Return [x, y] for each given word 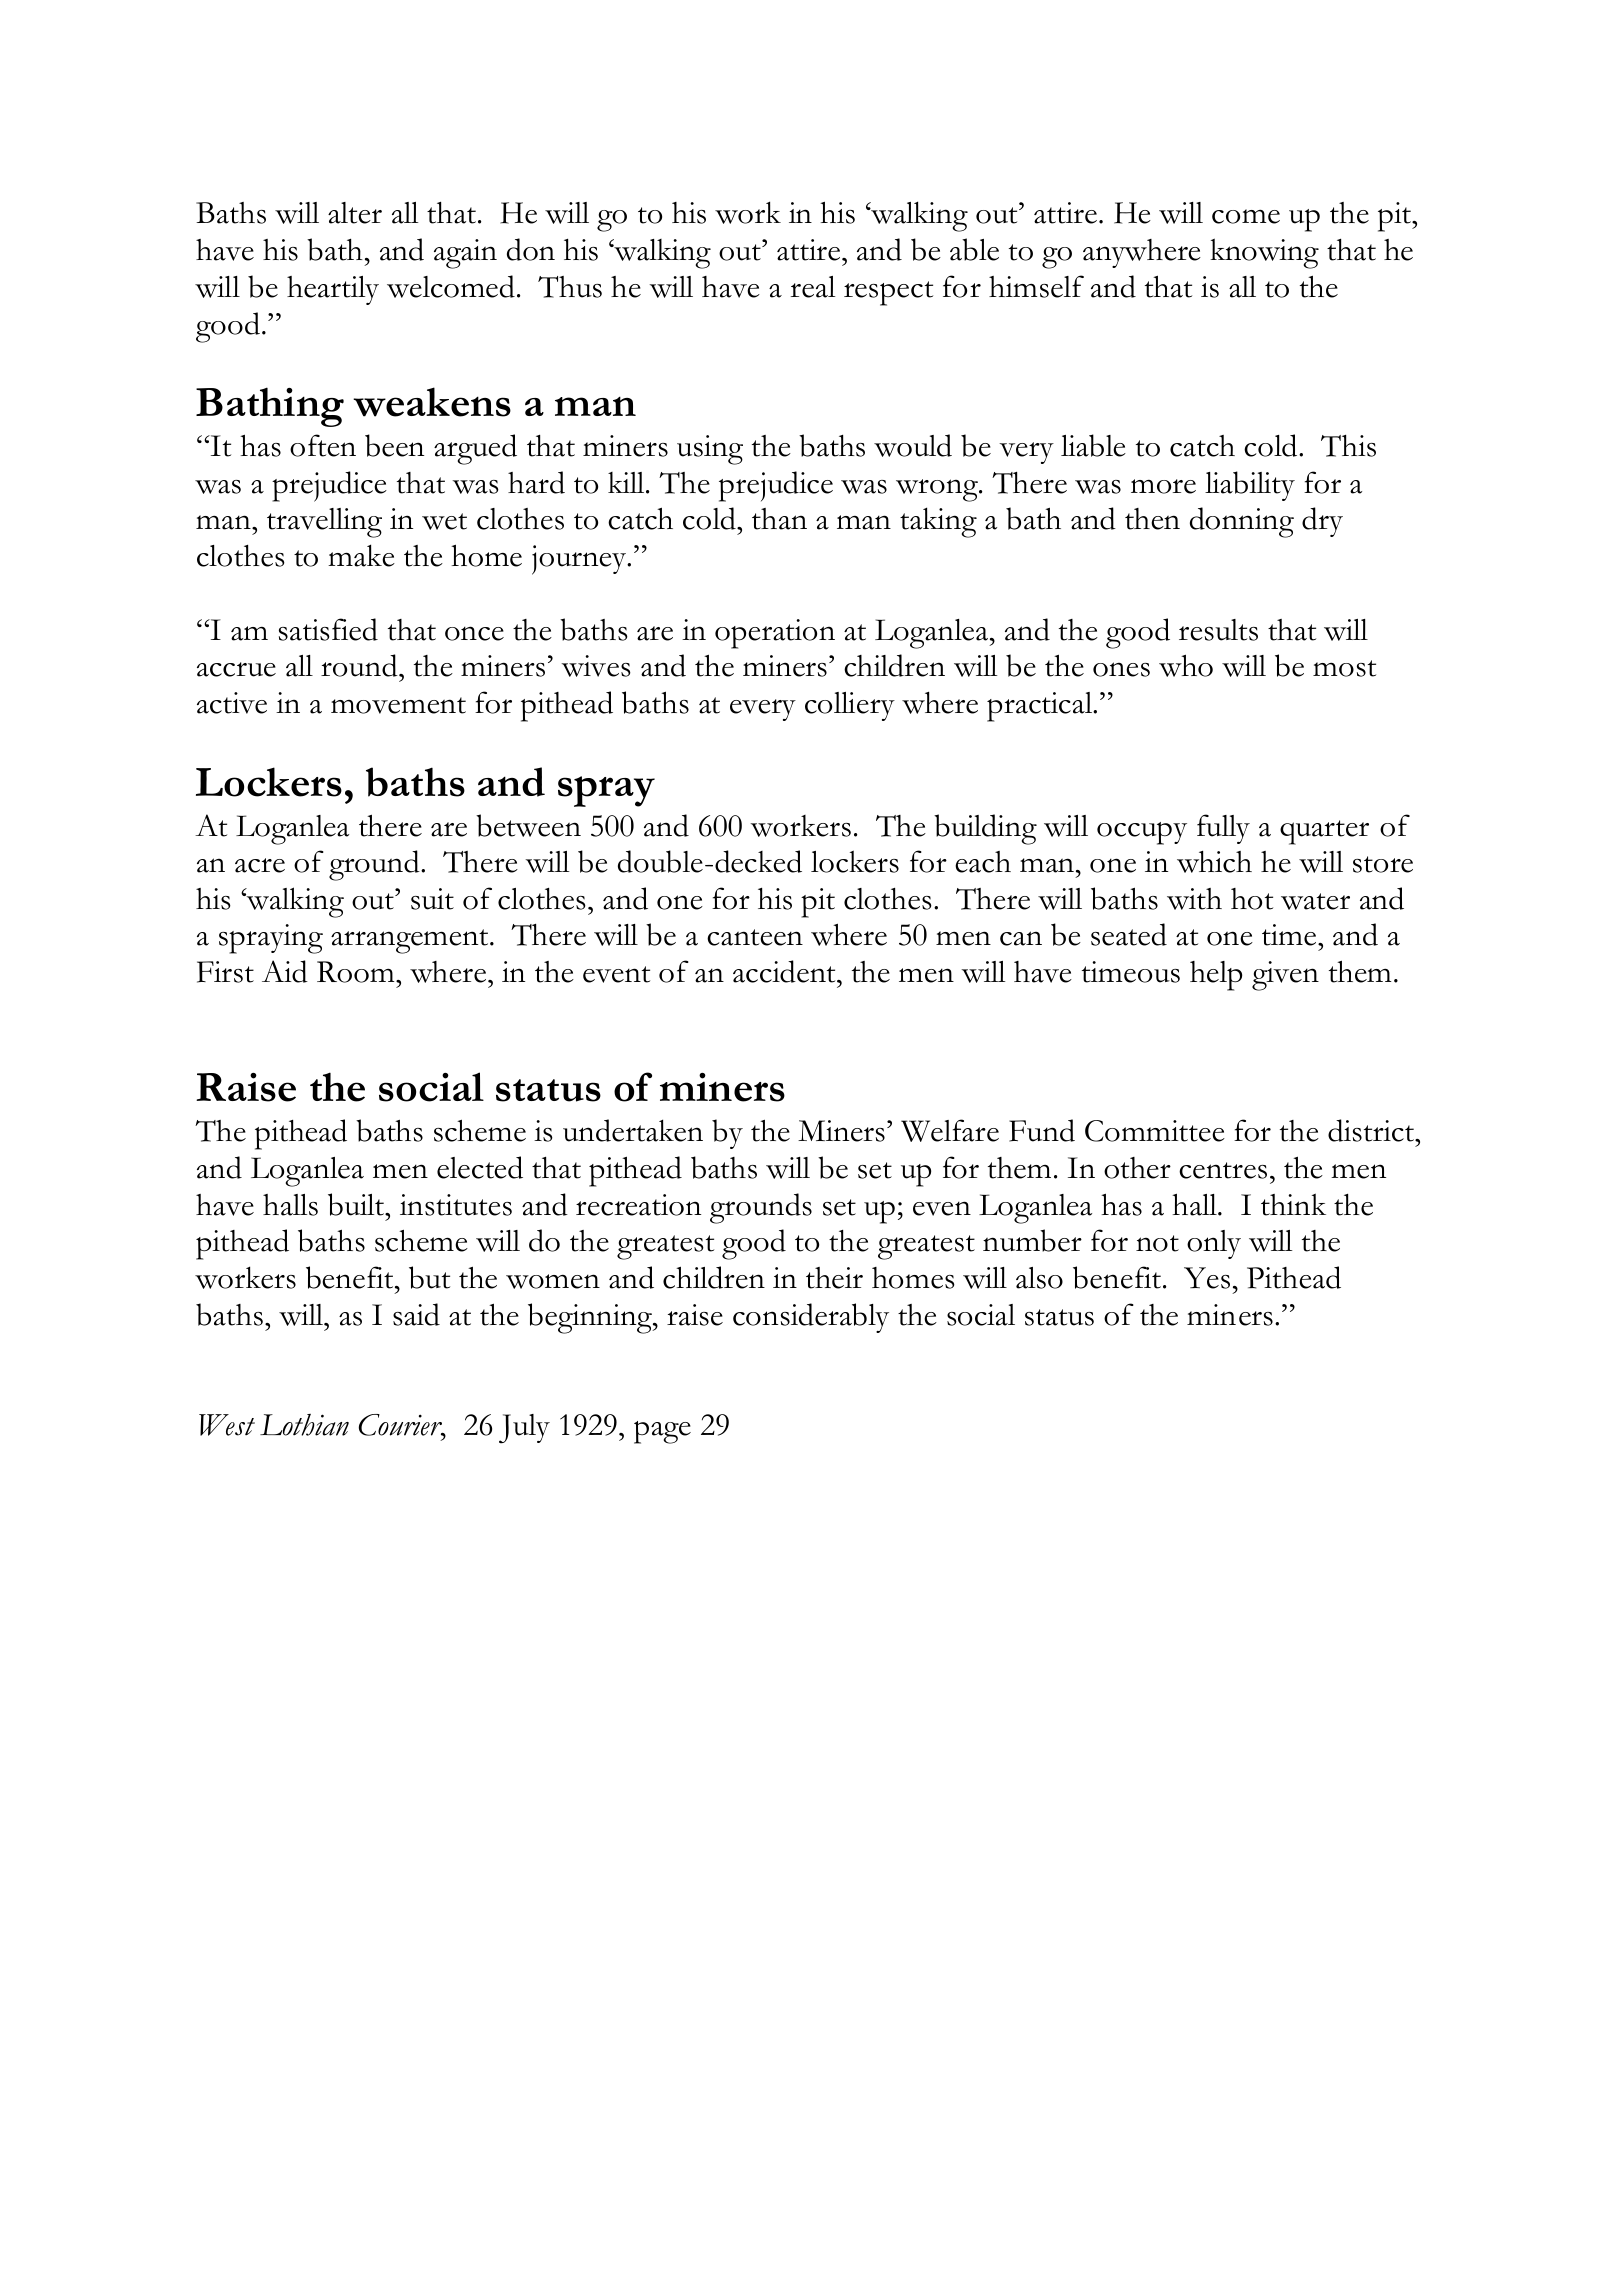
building [985, 829]
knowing [1264, 253]
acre [260, 865]
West [227, 1425]
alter [355, 213]
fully [1223, 829]
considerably [811, 1318]
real [813, 287]
